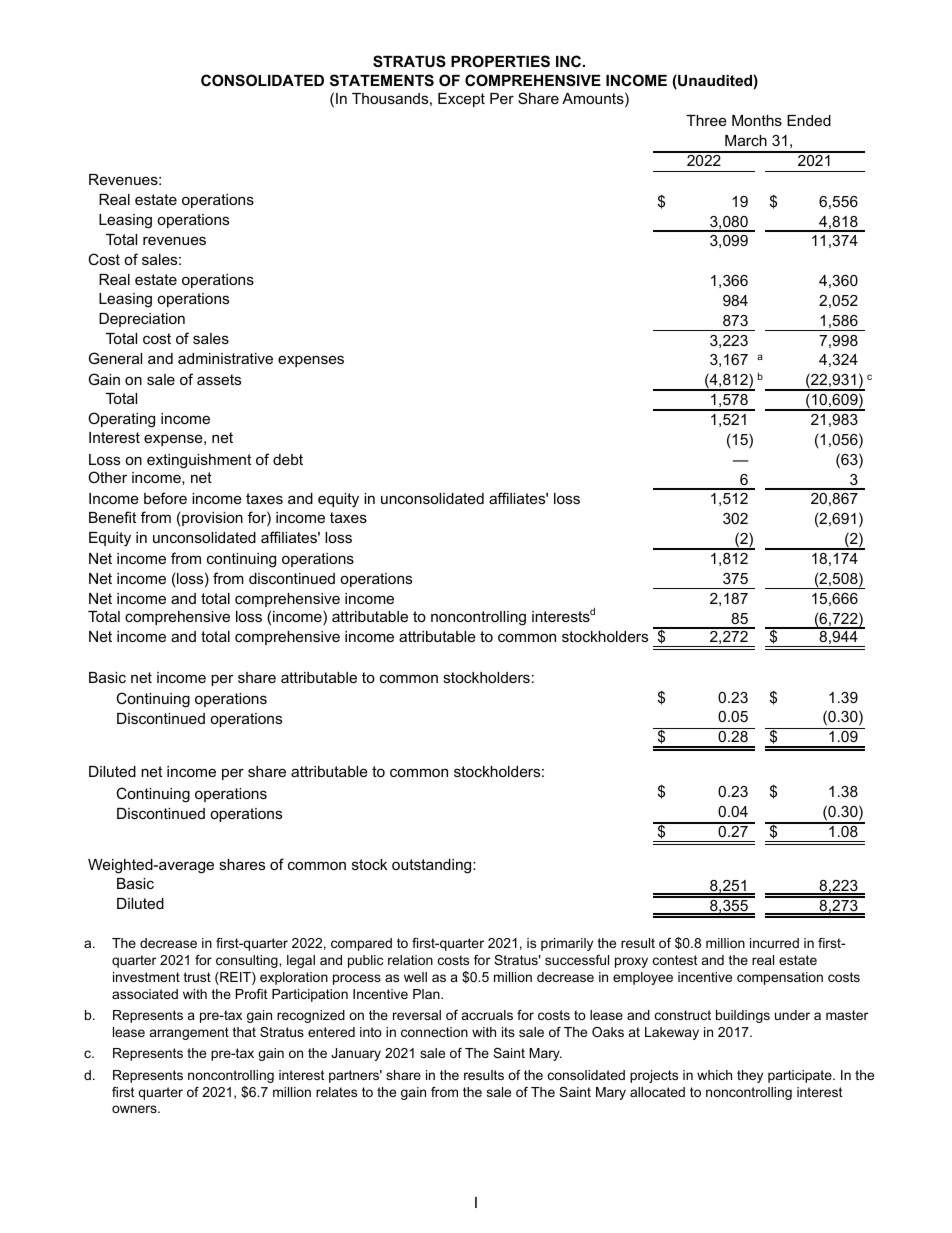  What do you see at coordinates (382, 80) in the screenshot?
I see `STATEMENTS` at bounding box center [382, 80].
